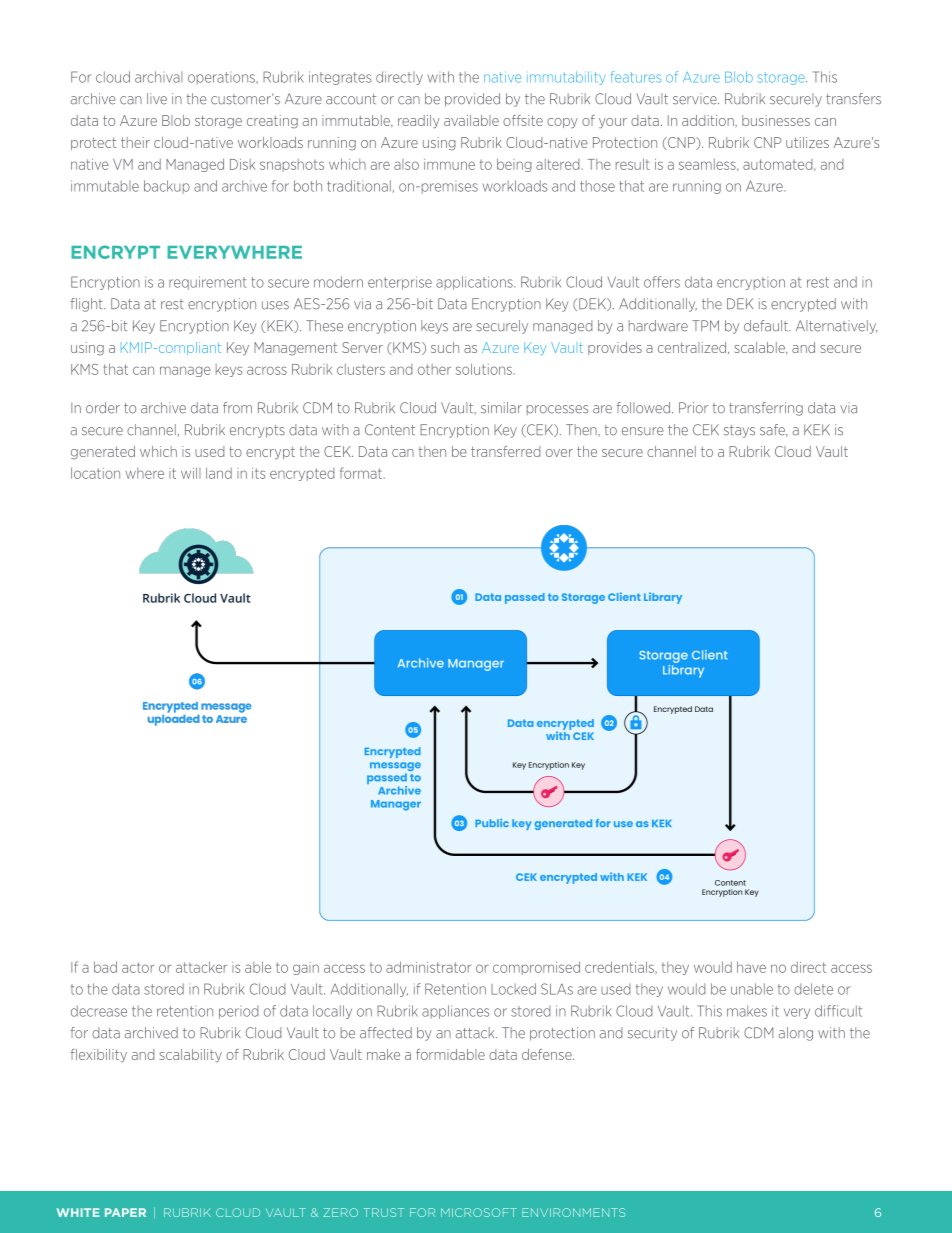 The image size is (952, 1233). What do you see at coordinates (739, 431) in the image?
I see `stays` at bounding box center [739, 431].
